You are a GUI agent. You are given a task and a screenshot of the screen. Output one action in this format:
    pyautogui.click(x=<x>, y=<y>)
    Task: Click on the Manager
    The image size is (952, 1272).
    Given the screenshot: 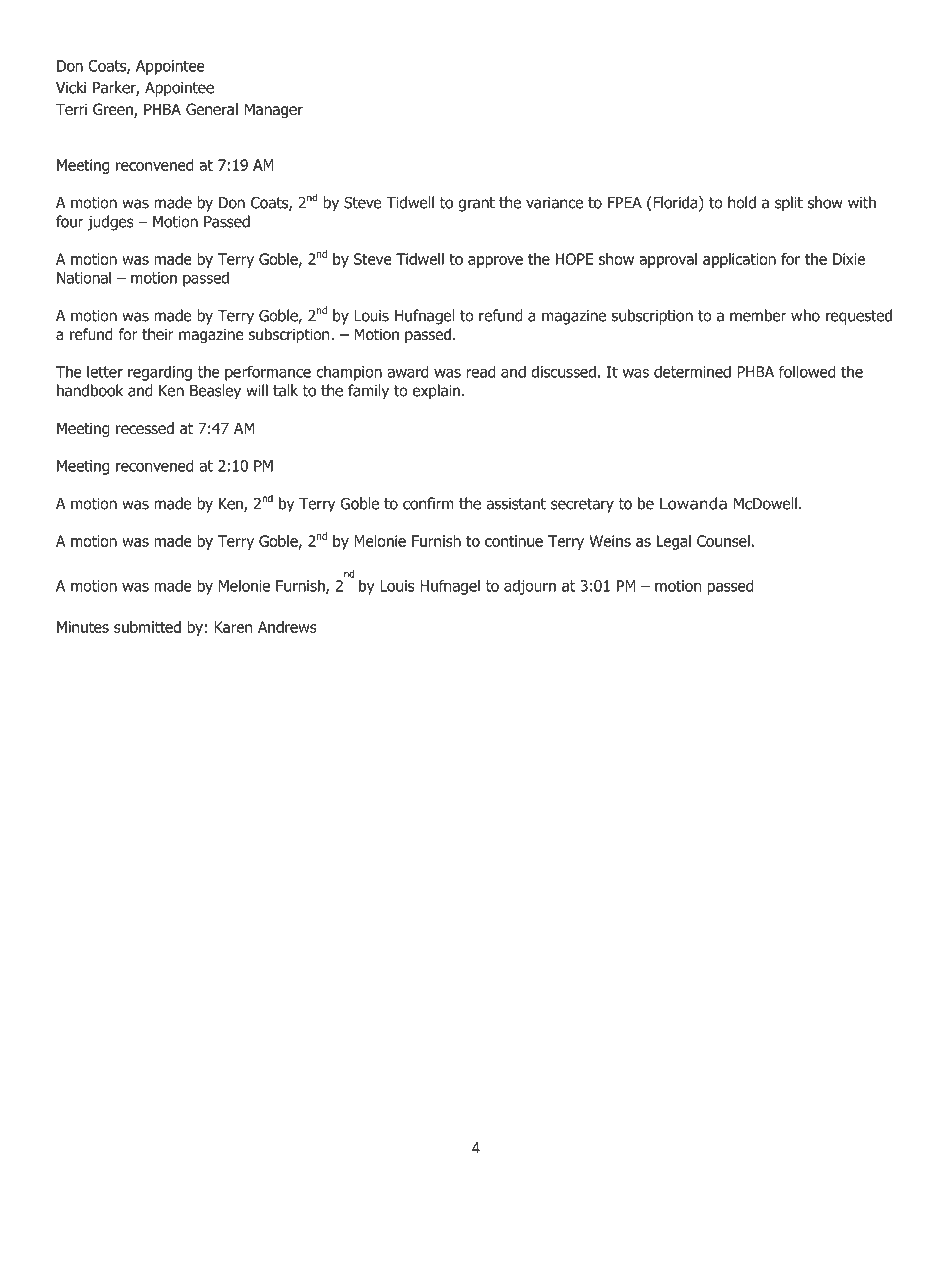 What is the action you would take?
    pyautogui.click(x=274, y=110)
